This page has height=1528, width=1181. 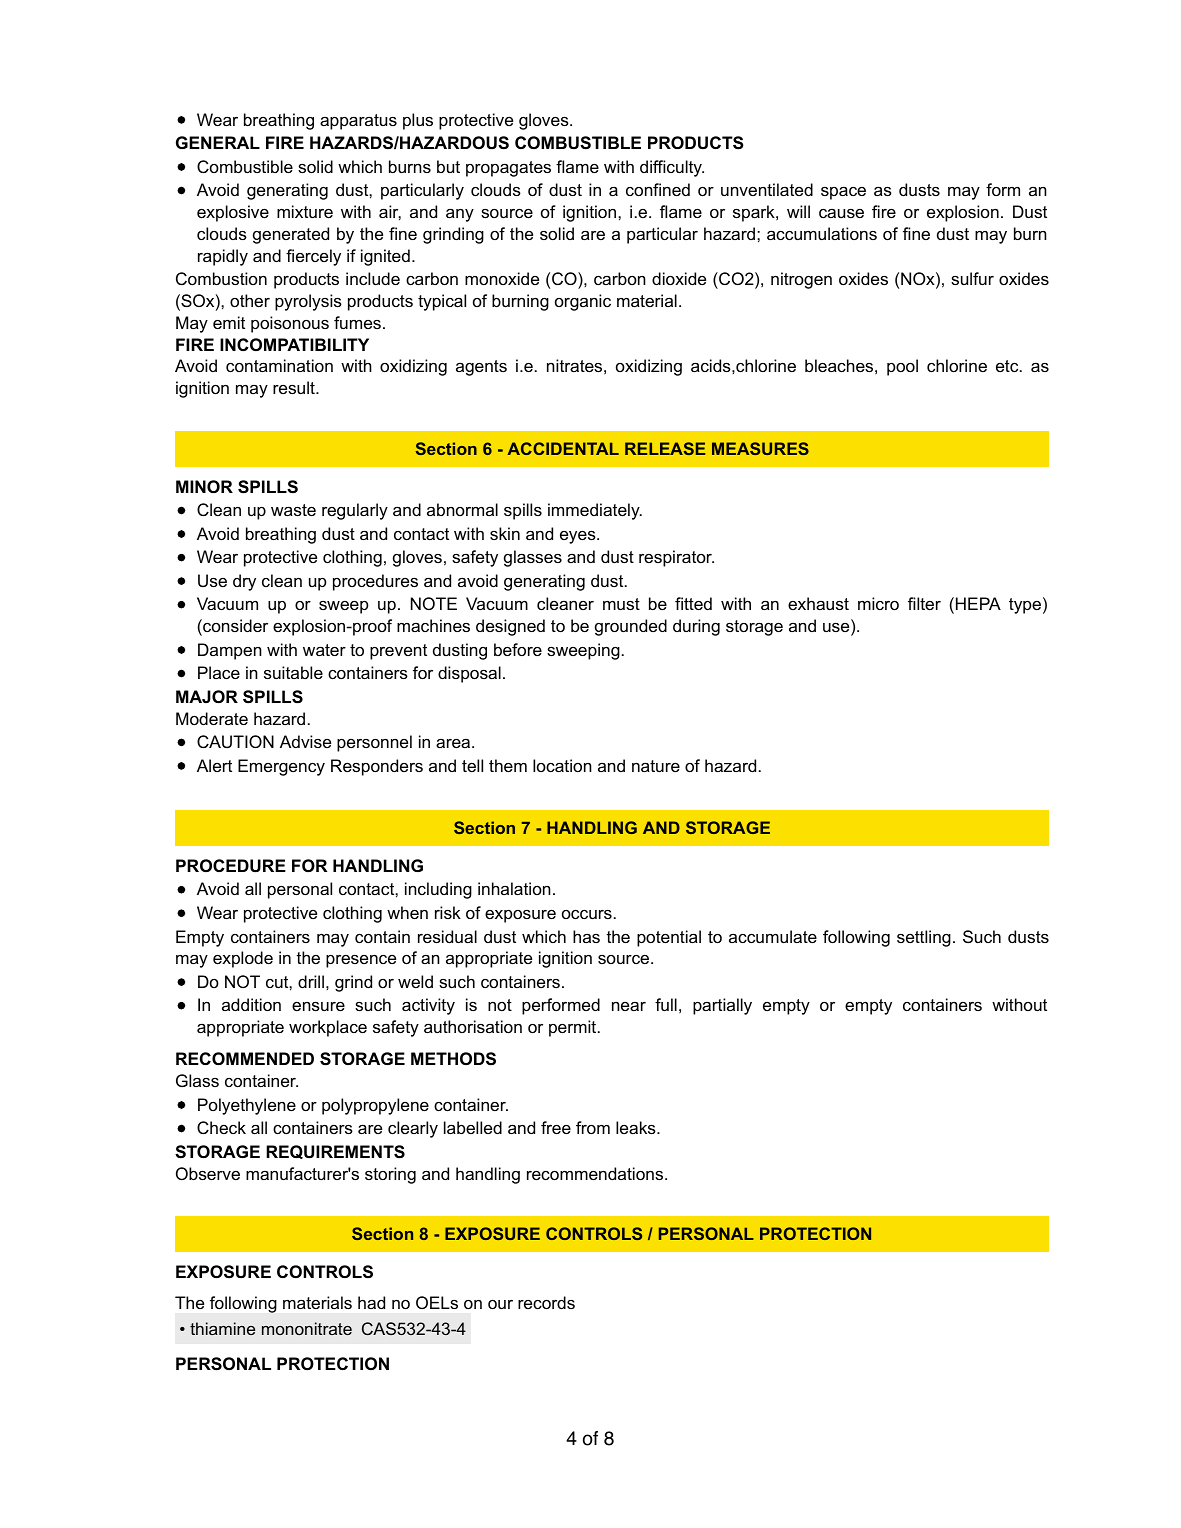 I want to click on mixture, so click(x=305, y=211).
